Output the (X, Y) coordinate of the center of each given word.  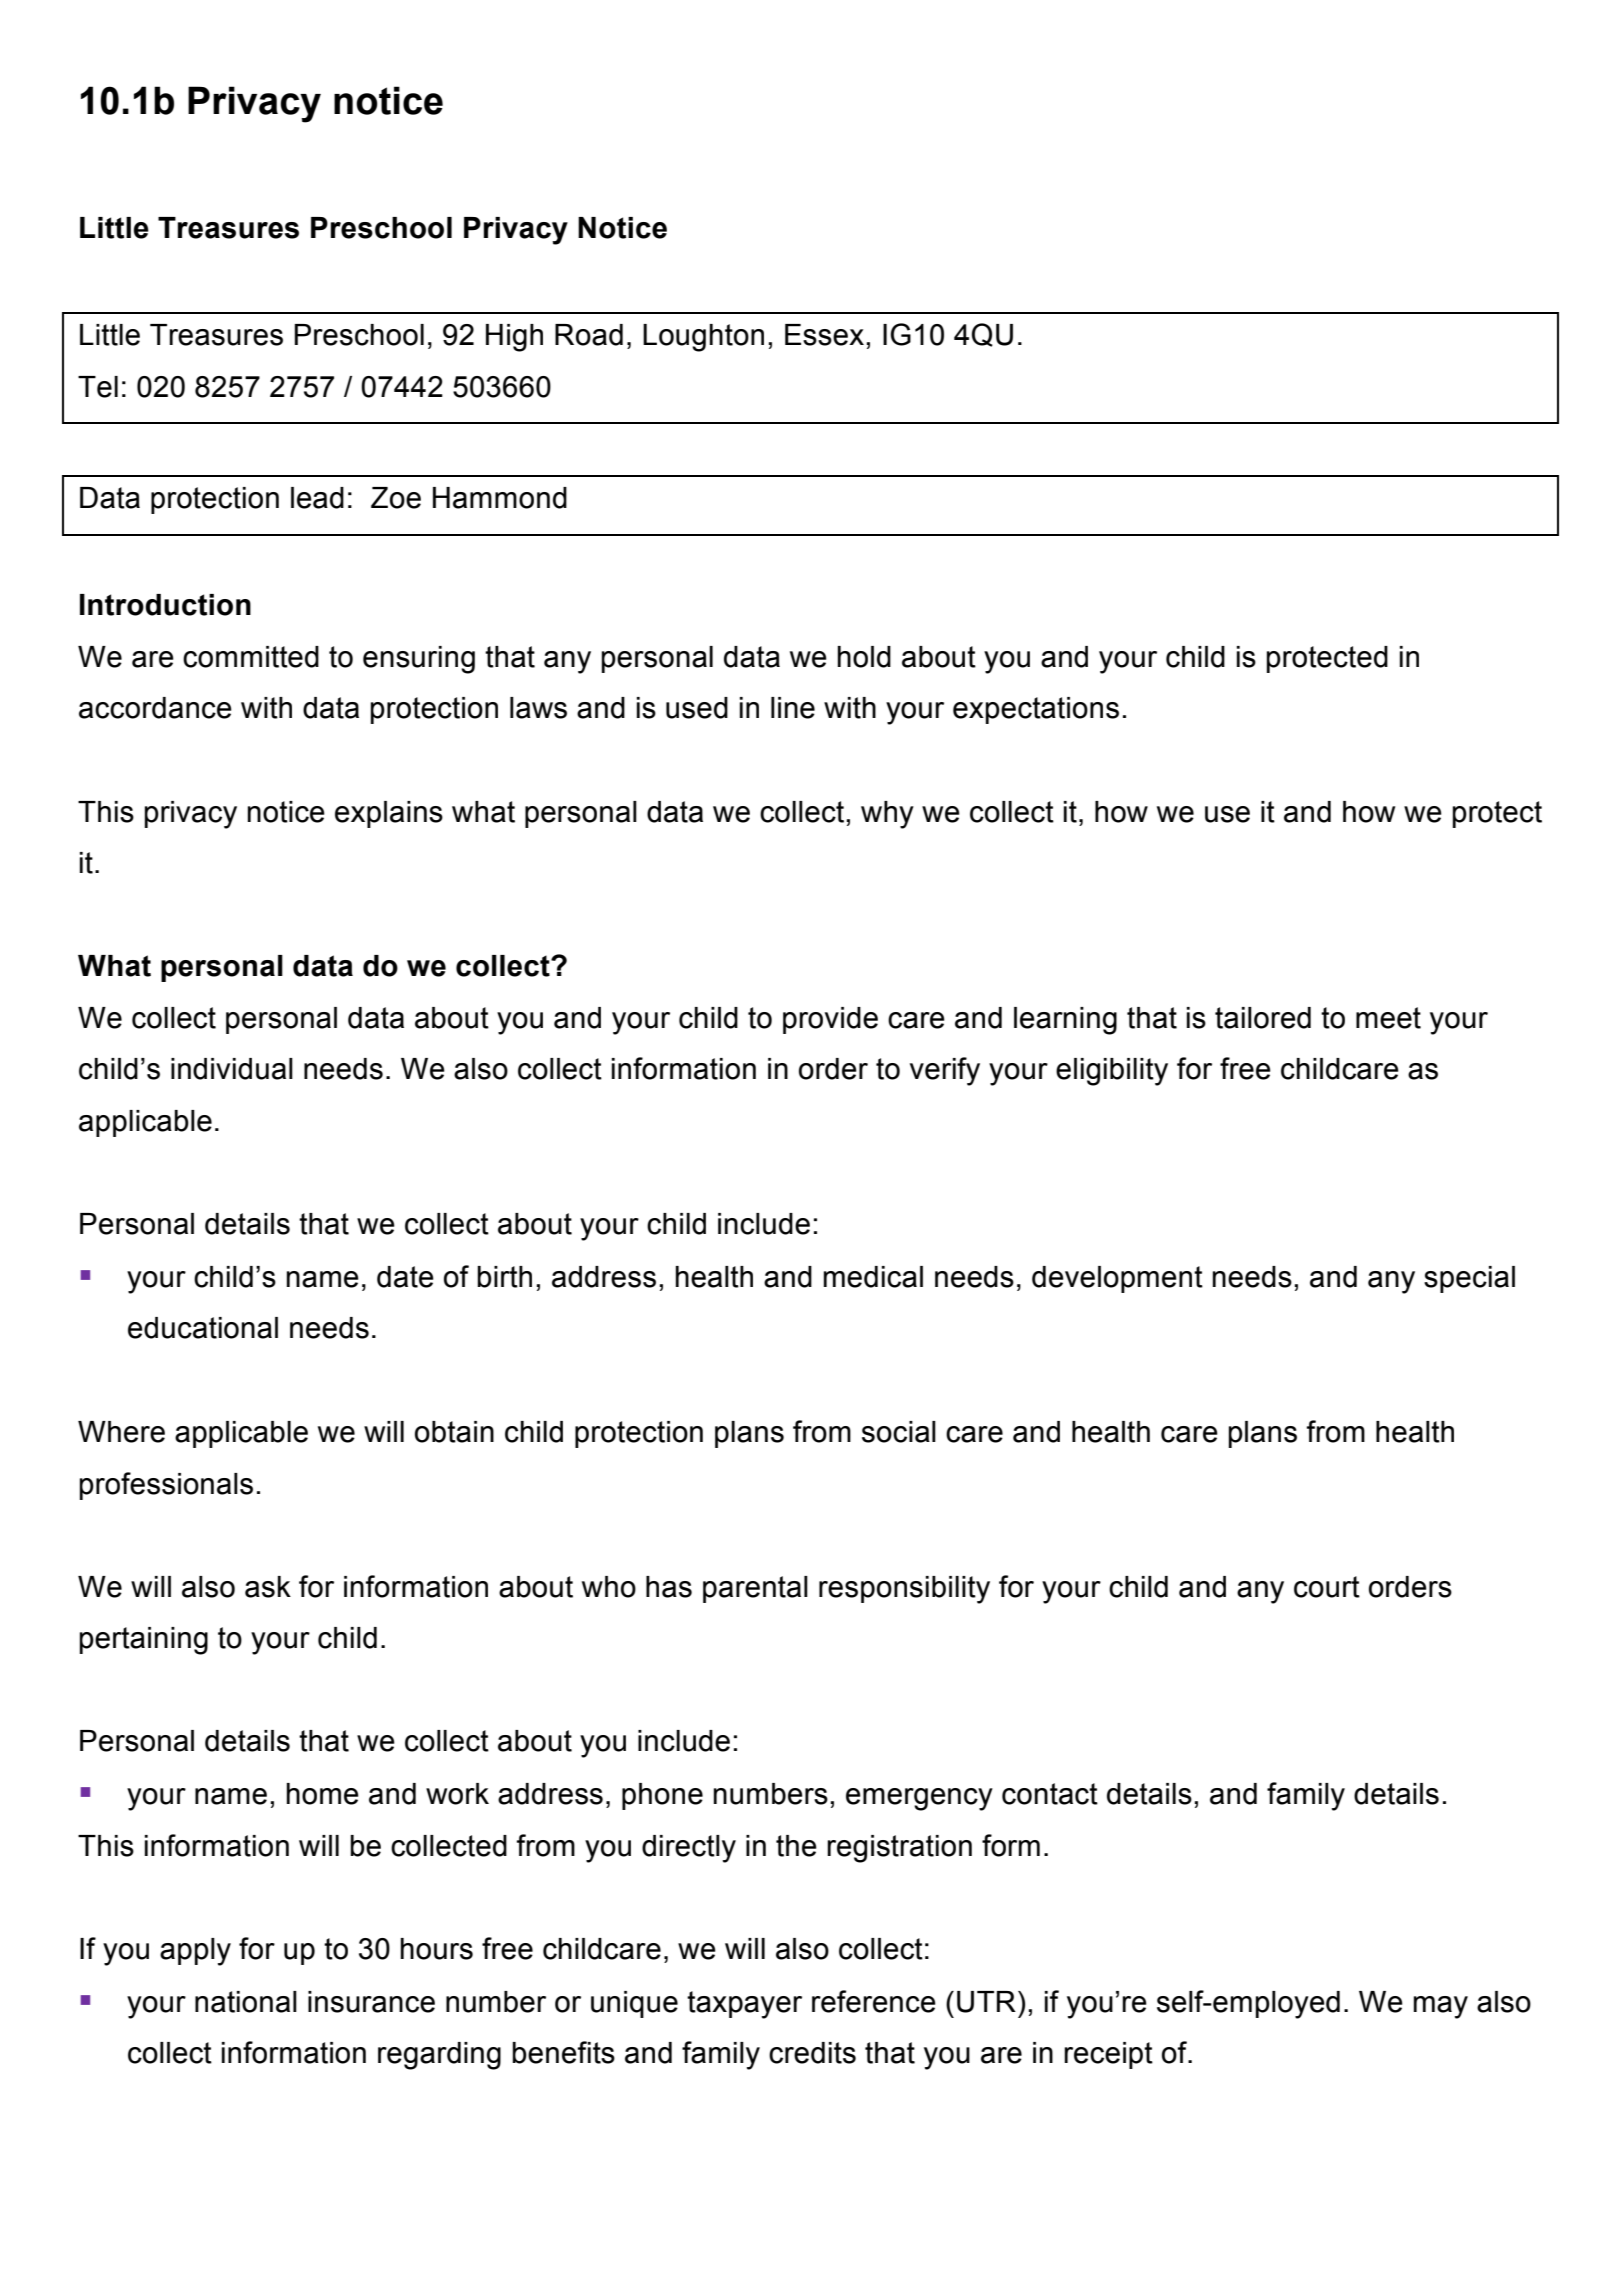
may (1441, 2007)
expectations (1036, 710)
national (246, 2002)
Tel (98, 387)
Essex (824, 335)
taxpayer (744, 2005)
